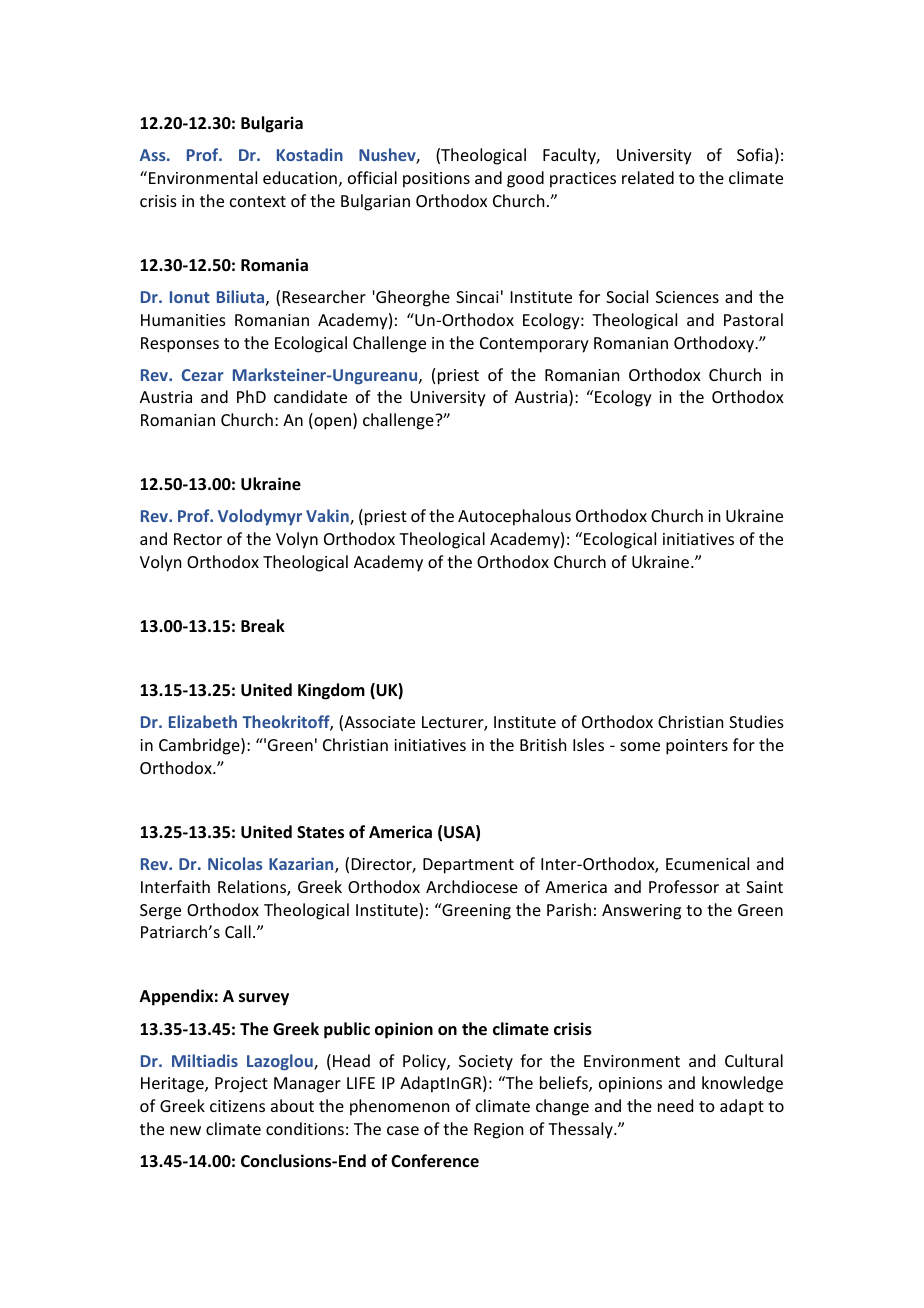 The height and width of the image is (1308, 924). Describe the element at coordinates (534, 345) in the image. I see `Contemporary` at that location.
